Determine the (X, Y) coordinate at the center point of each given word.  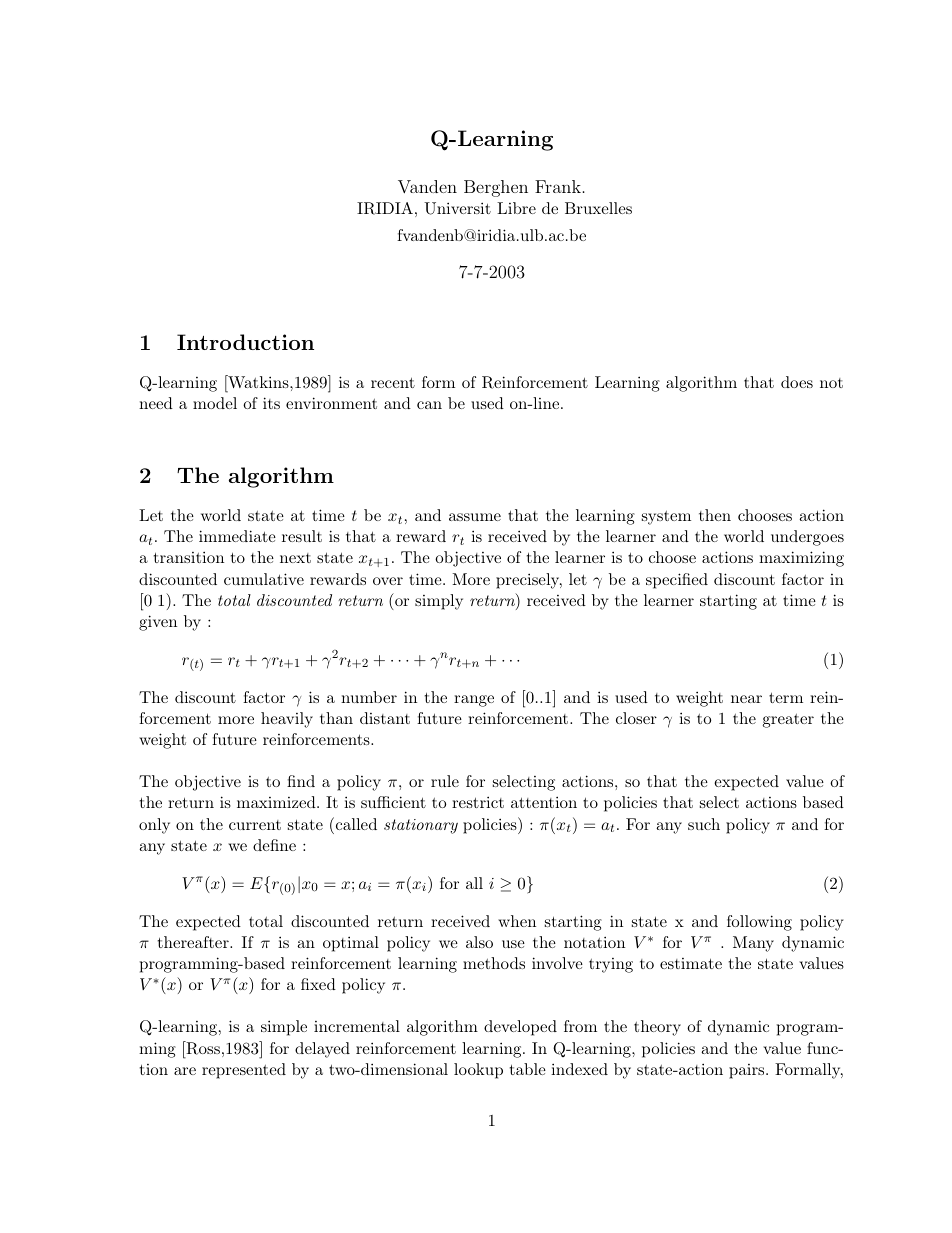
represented (244, 1071)
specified (677, 581)
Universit (457, 208)
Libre (516, 208)
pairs (748, 1071)
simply (439, 602)
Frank (558, 186)
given (158, 623)
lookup (478, 1071)
